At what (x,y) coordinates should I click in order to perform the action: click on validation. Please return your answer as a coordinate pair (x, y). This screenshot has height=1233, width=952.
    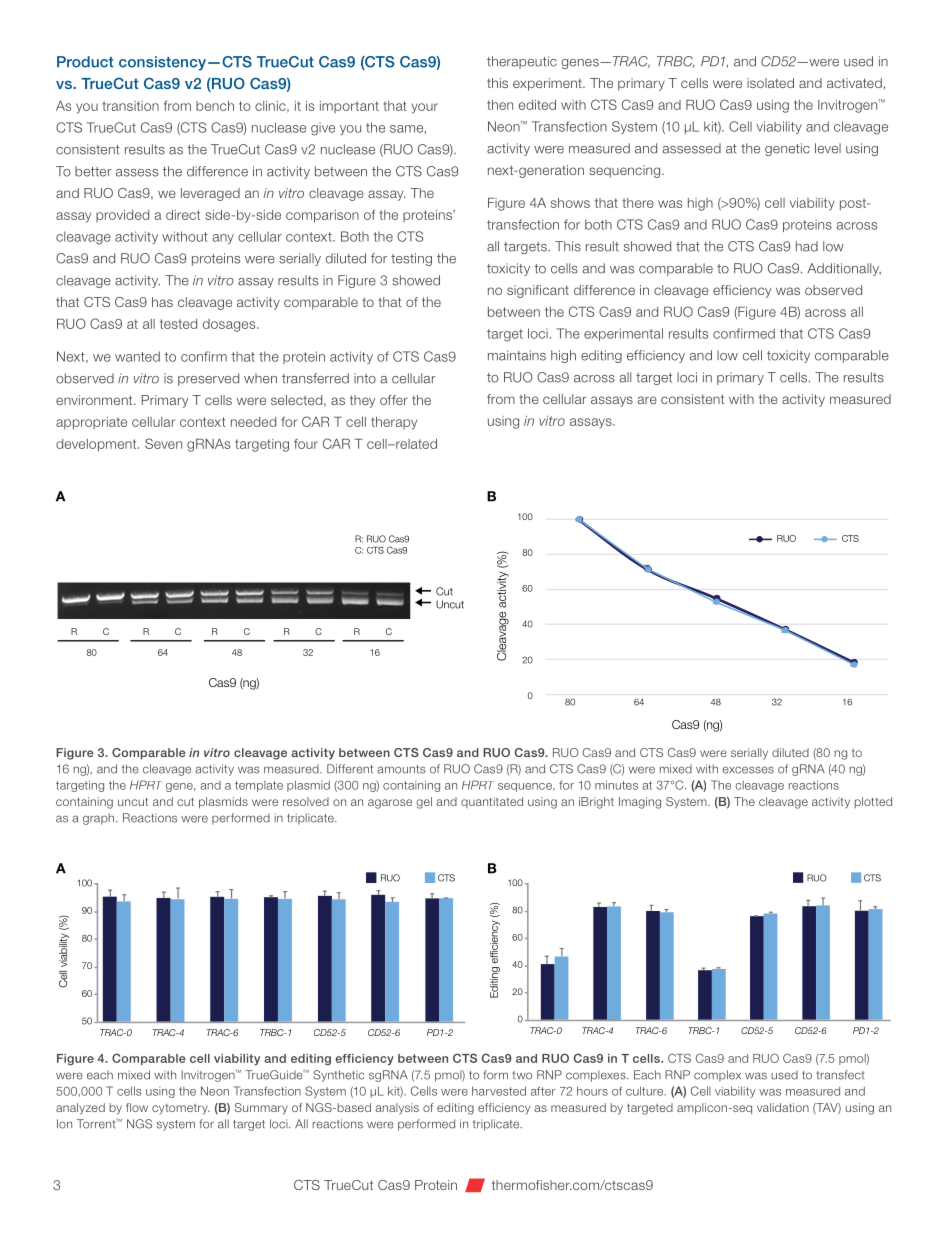
    Looking at the image, I should click on (783, 1107).
